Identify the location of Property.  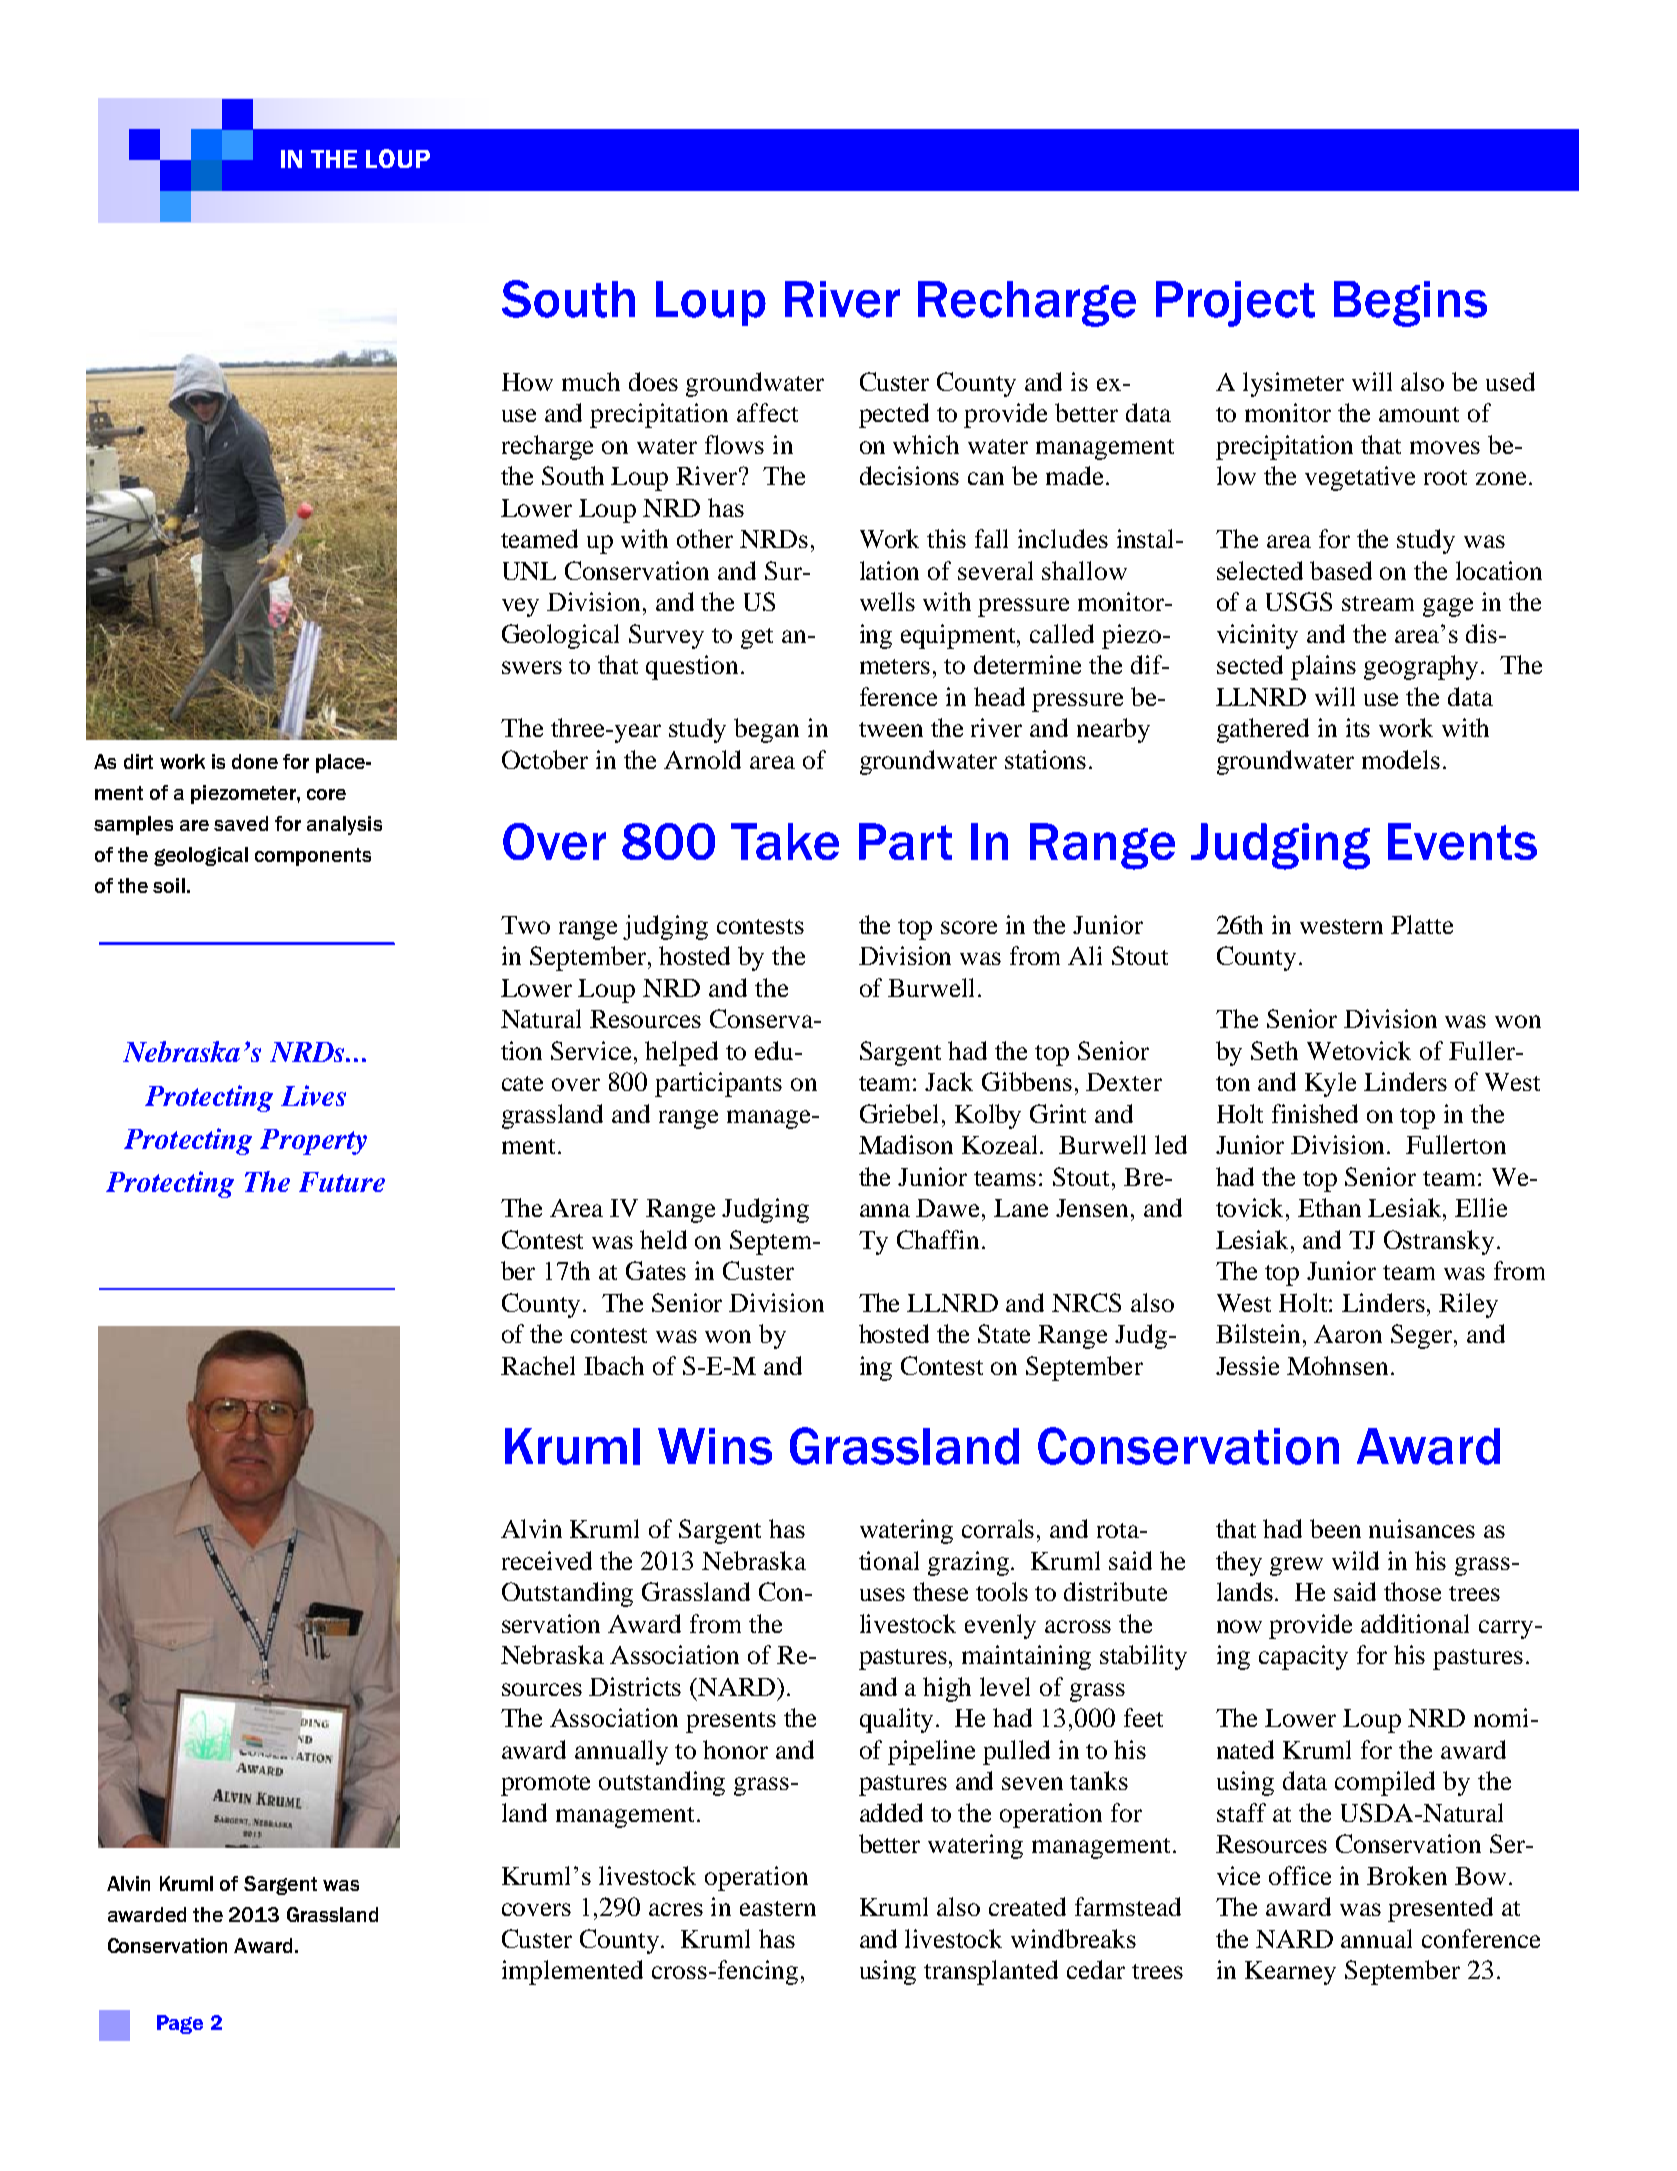
(313, 1142).
